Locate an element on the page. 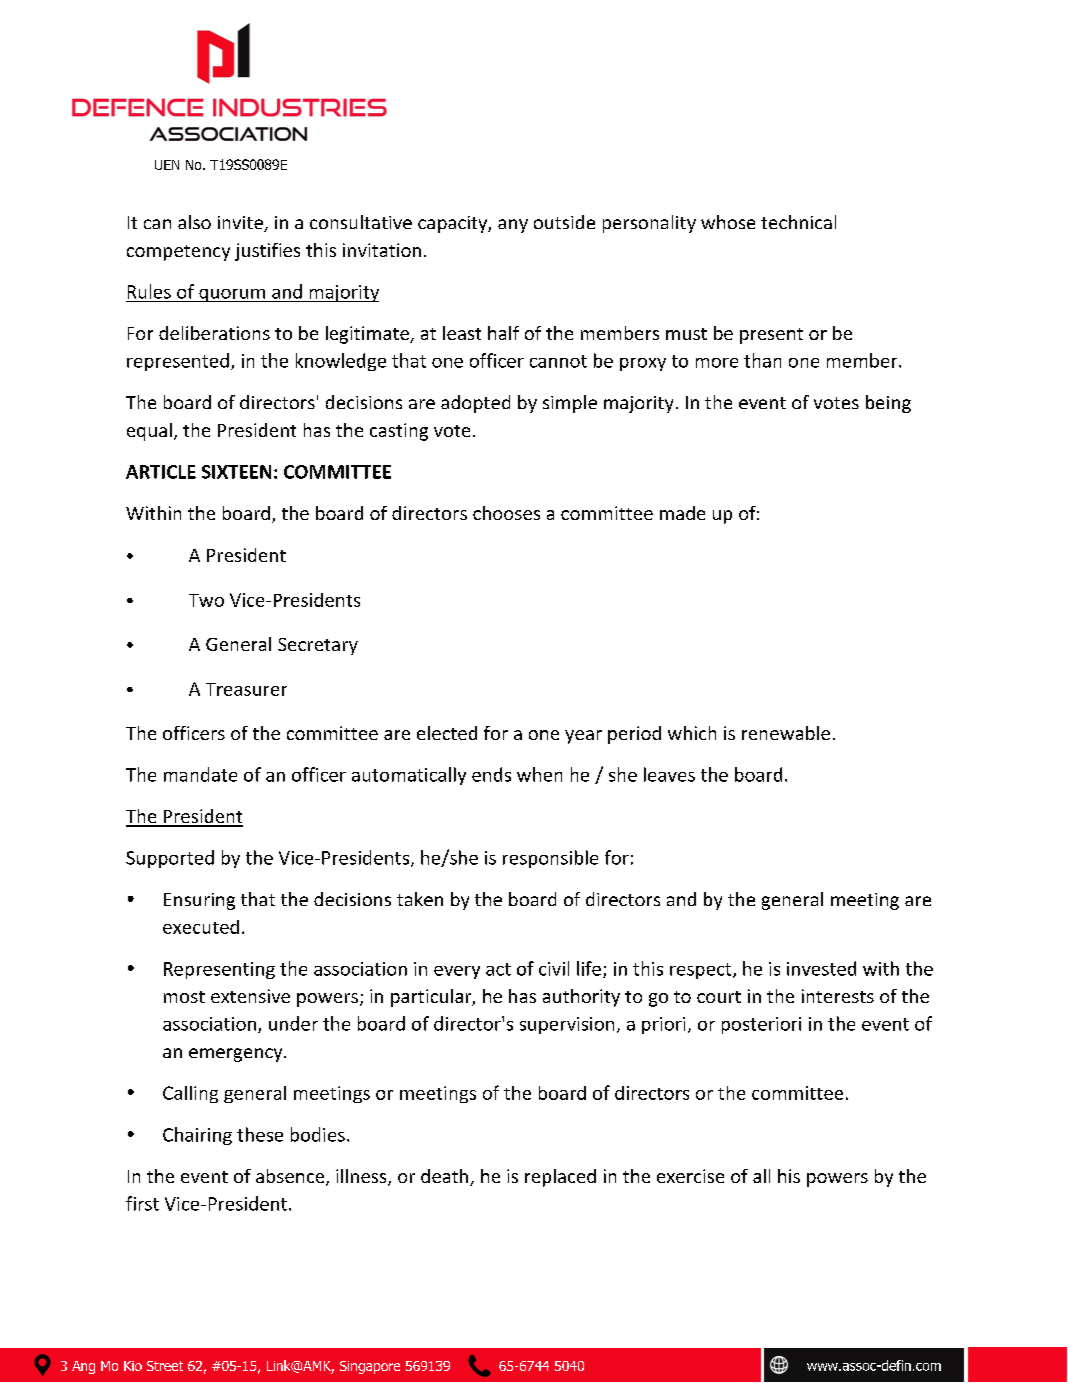 This image has width=1068, height=1383. act is located at coordinates (498, 969).
